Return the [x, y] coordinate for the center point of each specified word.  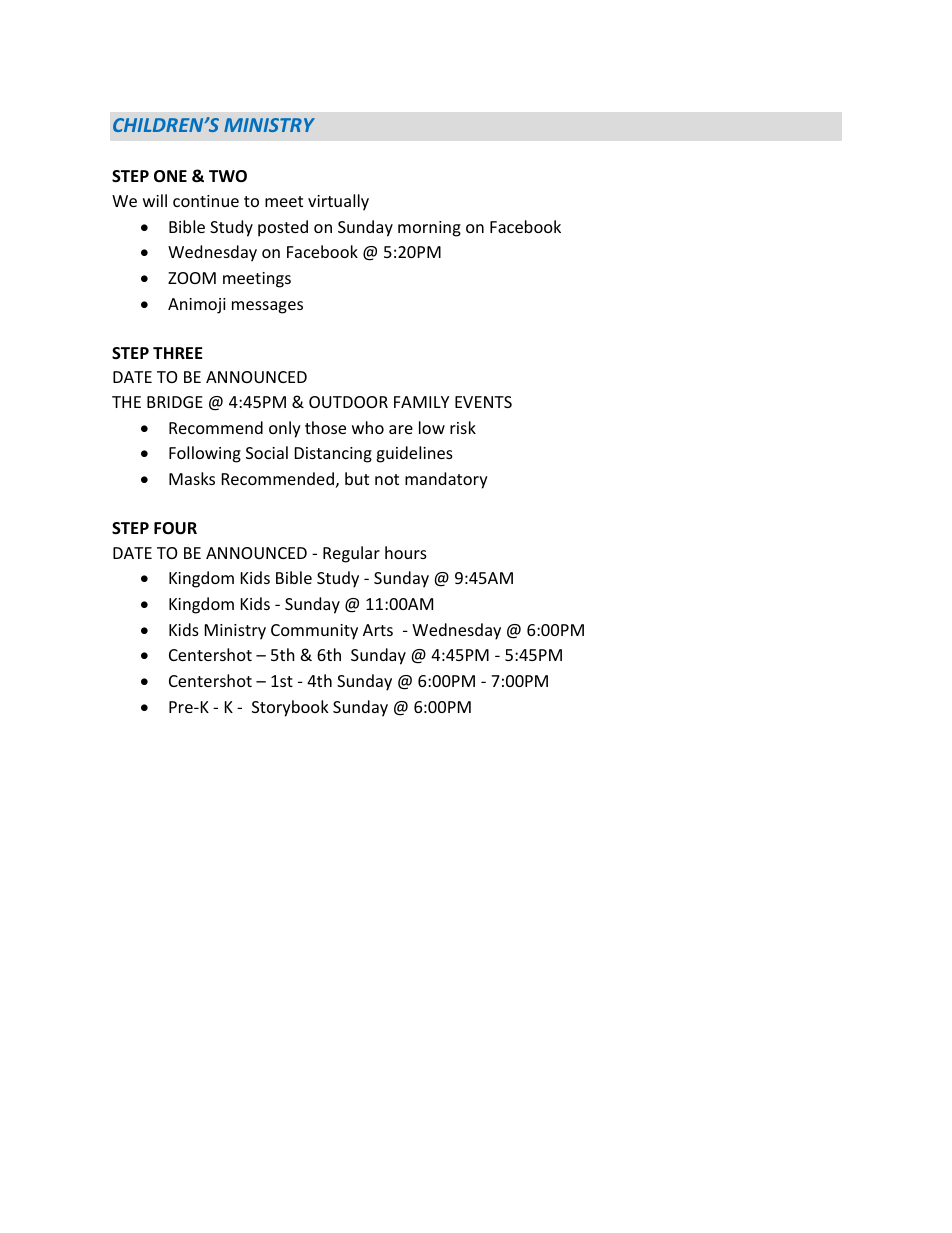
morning [429, 229]
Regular [351, 554]
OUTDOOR [348, 402]
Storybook [290, 708]
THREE [178, 353]
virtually [338, 202]
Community [314, 632]
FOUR [175, 528]
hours [406, 552]
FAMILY [421, 402]
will [155, 200]
